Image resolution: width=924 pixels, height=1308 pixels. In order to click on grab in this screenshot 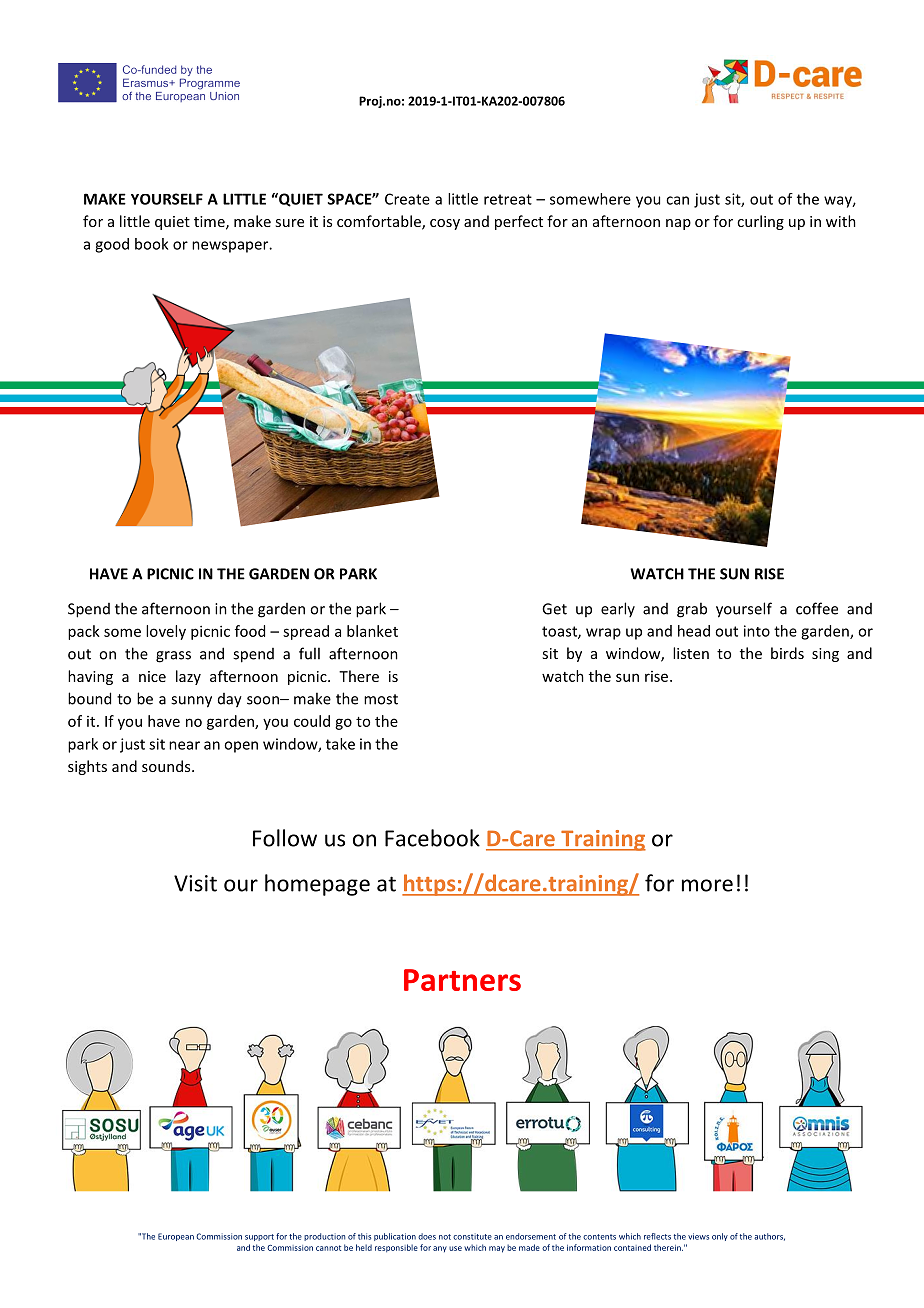, I will do `click(692, 610)`.
